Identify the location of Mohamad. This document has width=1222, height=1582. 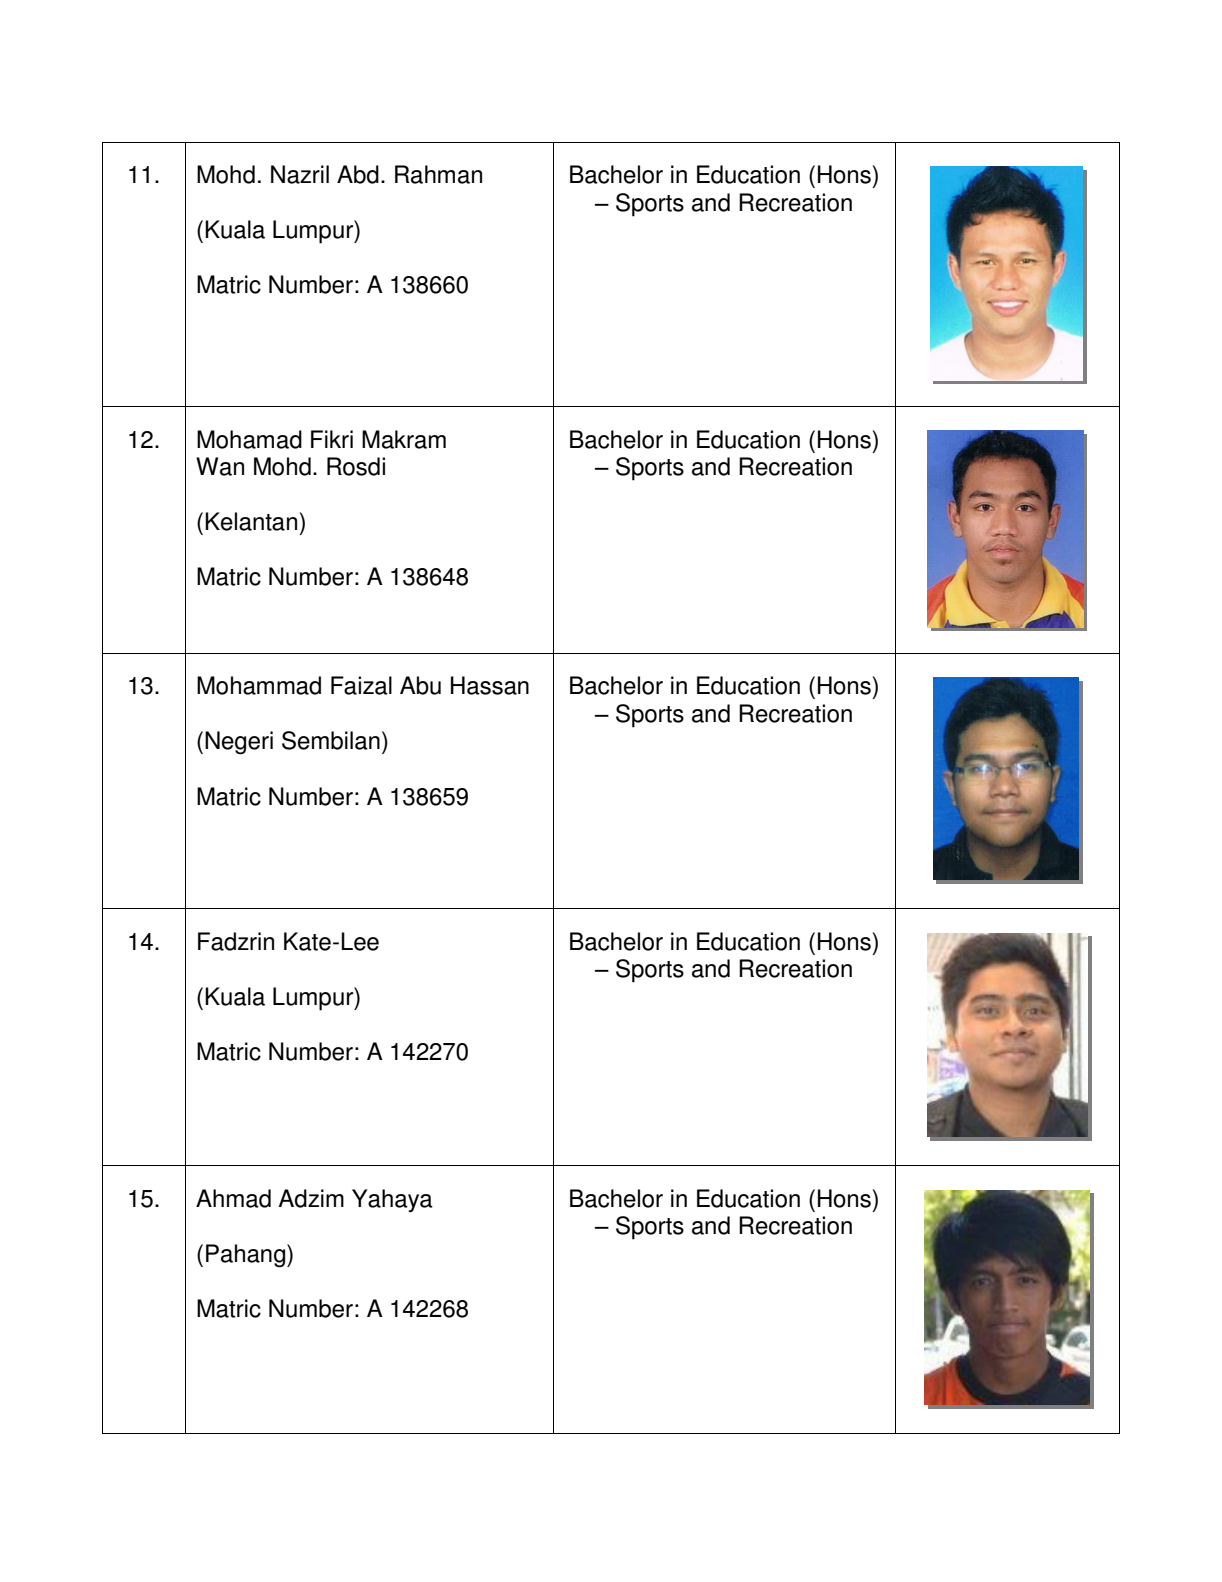
(249, 439).
